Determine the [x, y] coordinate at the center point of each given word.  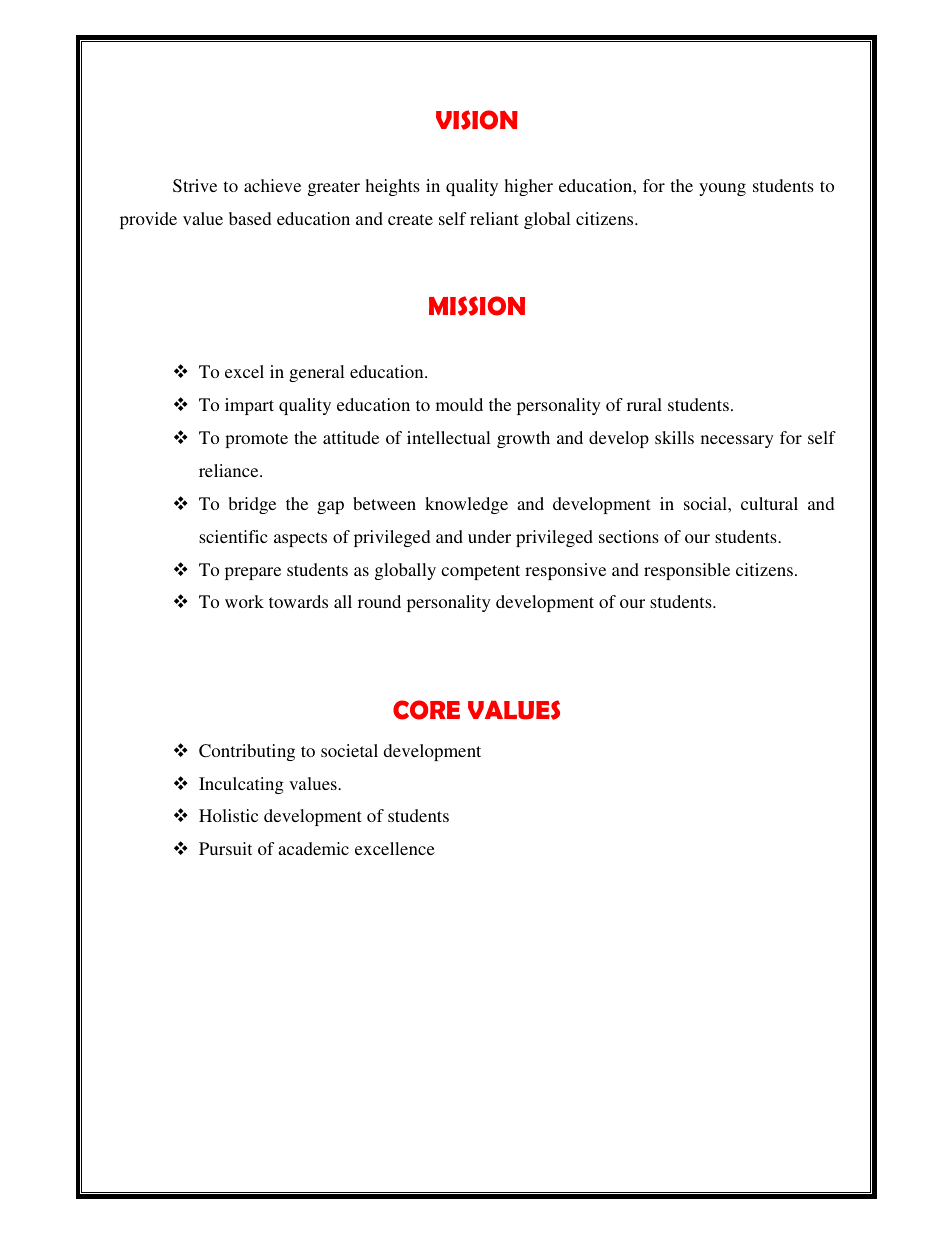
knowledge [466, 505]
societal [349, 750]
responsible [687, 571]
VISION [477, 120]
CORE [426, 710]
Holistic [228, 815]
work [244, 601]
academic [313, 848]
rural [644, 404]
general [317, 373]
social [706, 503]
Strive [195, 186]
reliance [230, 470]
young [722, 189]
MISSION [477, 306]
